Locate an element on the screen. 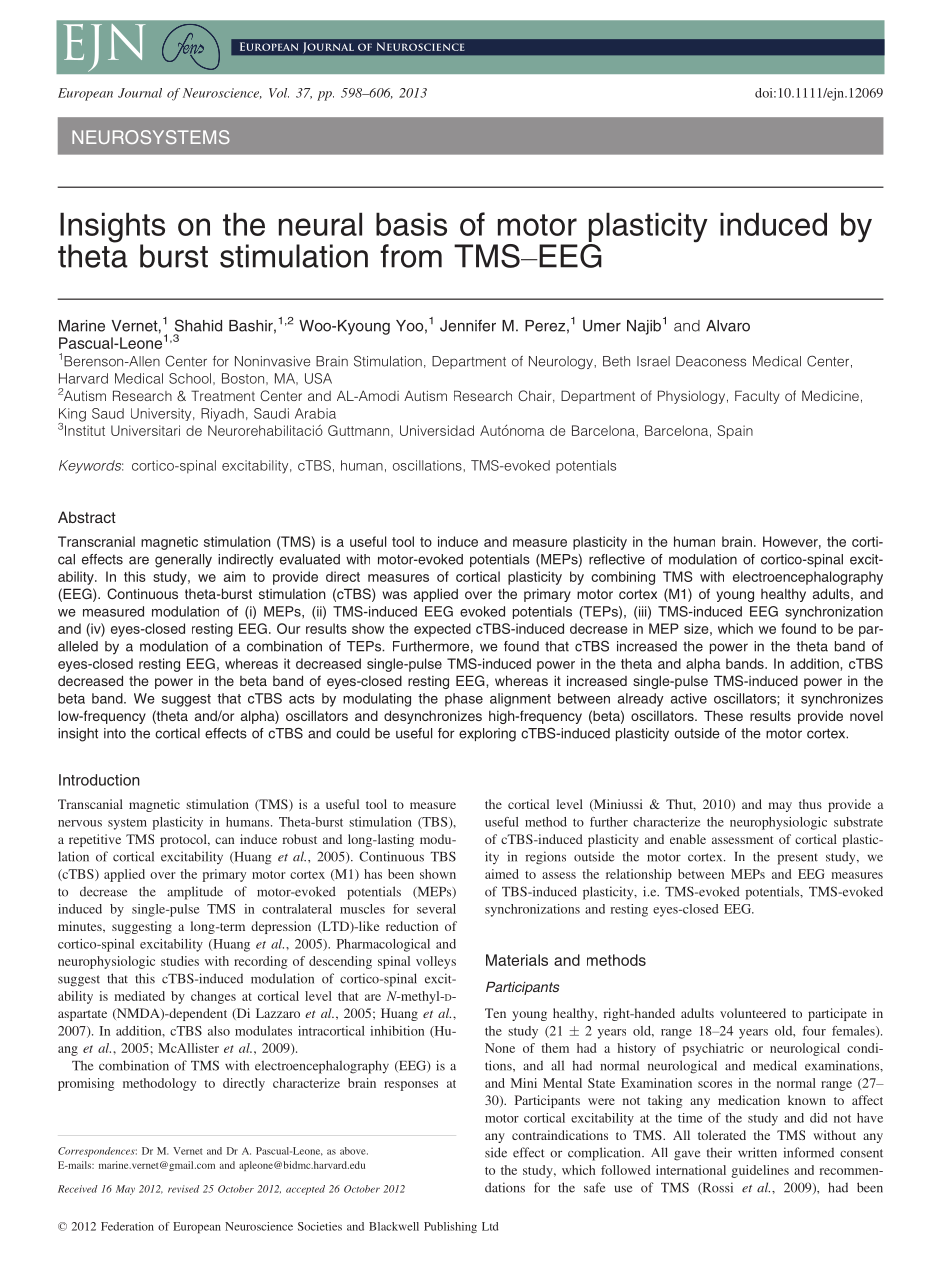 This screenshot has height=1288, width=945. revised is located at coordinates (184, 1189).
